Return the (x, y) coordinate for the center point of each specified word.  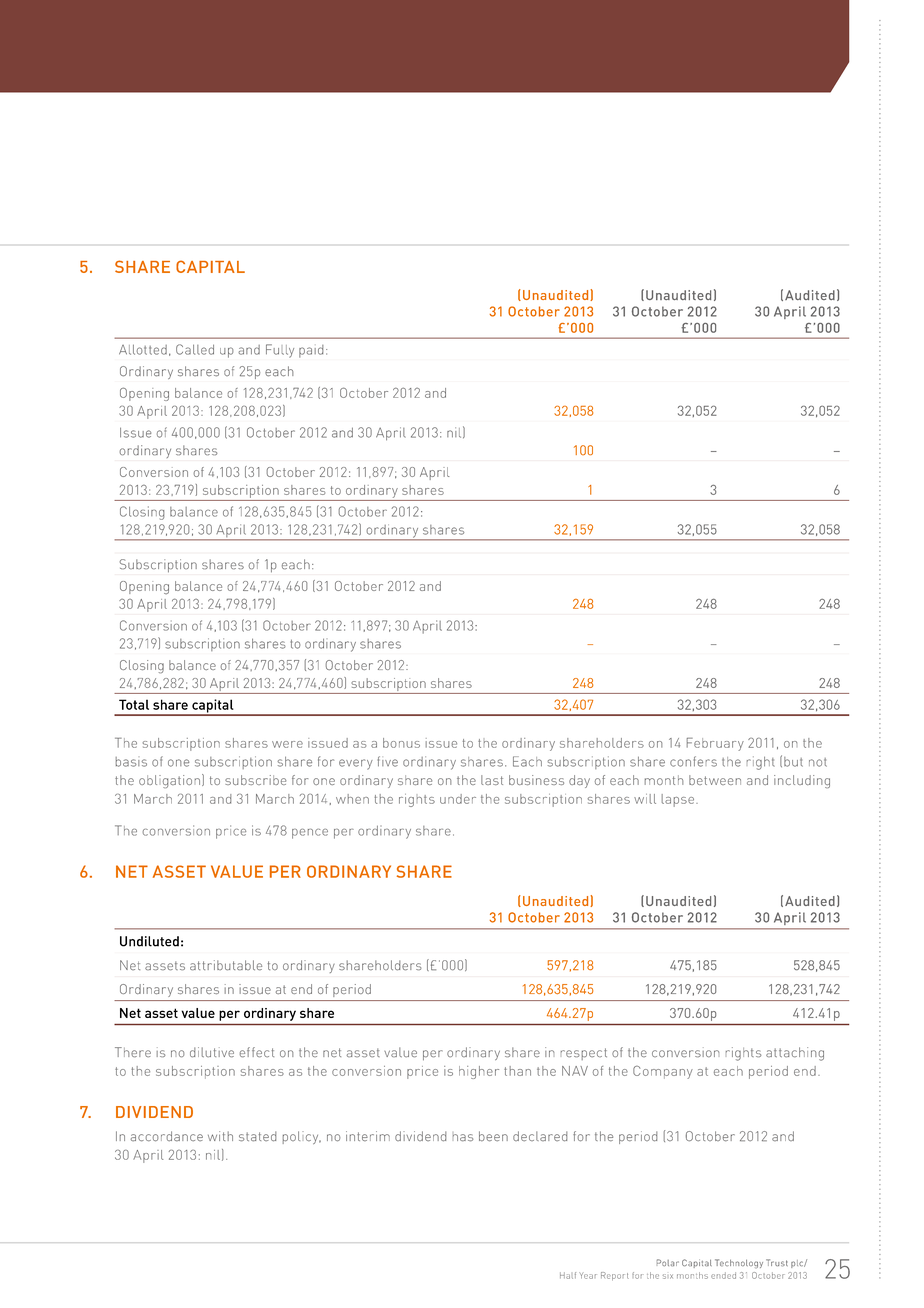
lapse (679, 800)
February (715, 744)
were (287, 744)
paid (311, 351)
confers (693, 761)
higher (479, 1072)
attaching (795, 1054)
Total (134, 704)
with (220, 1136)
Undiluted (149, 941)
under (458, 799)
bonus (401, 743)
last (492, 780)
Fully (280, 351)
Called (195, 349)
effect (257, 1052)
